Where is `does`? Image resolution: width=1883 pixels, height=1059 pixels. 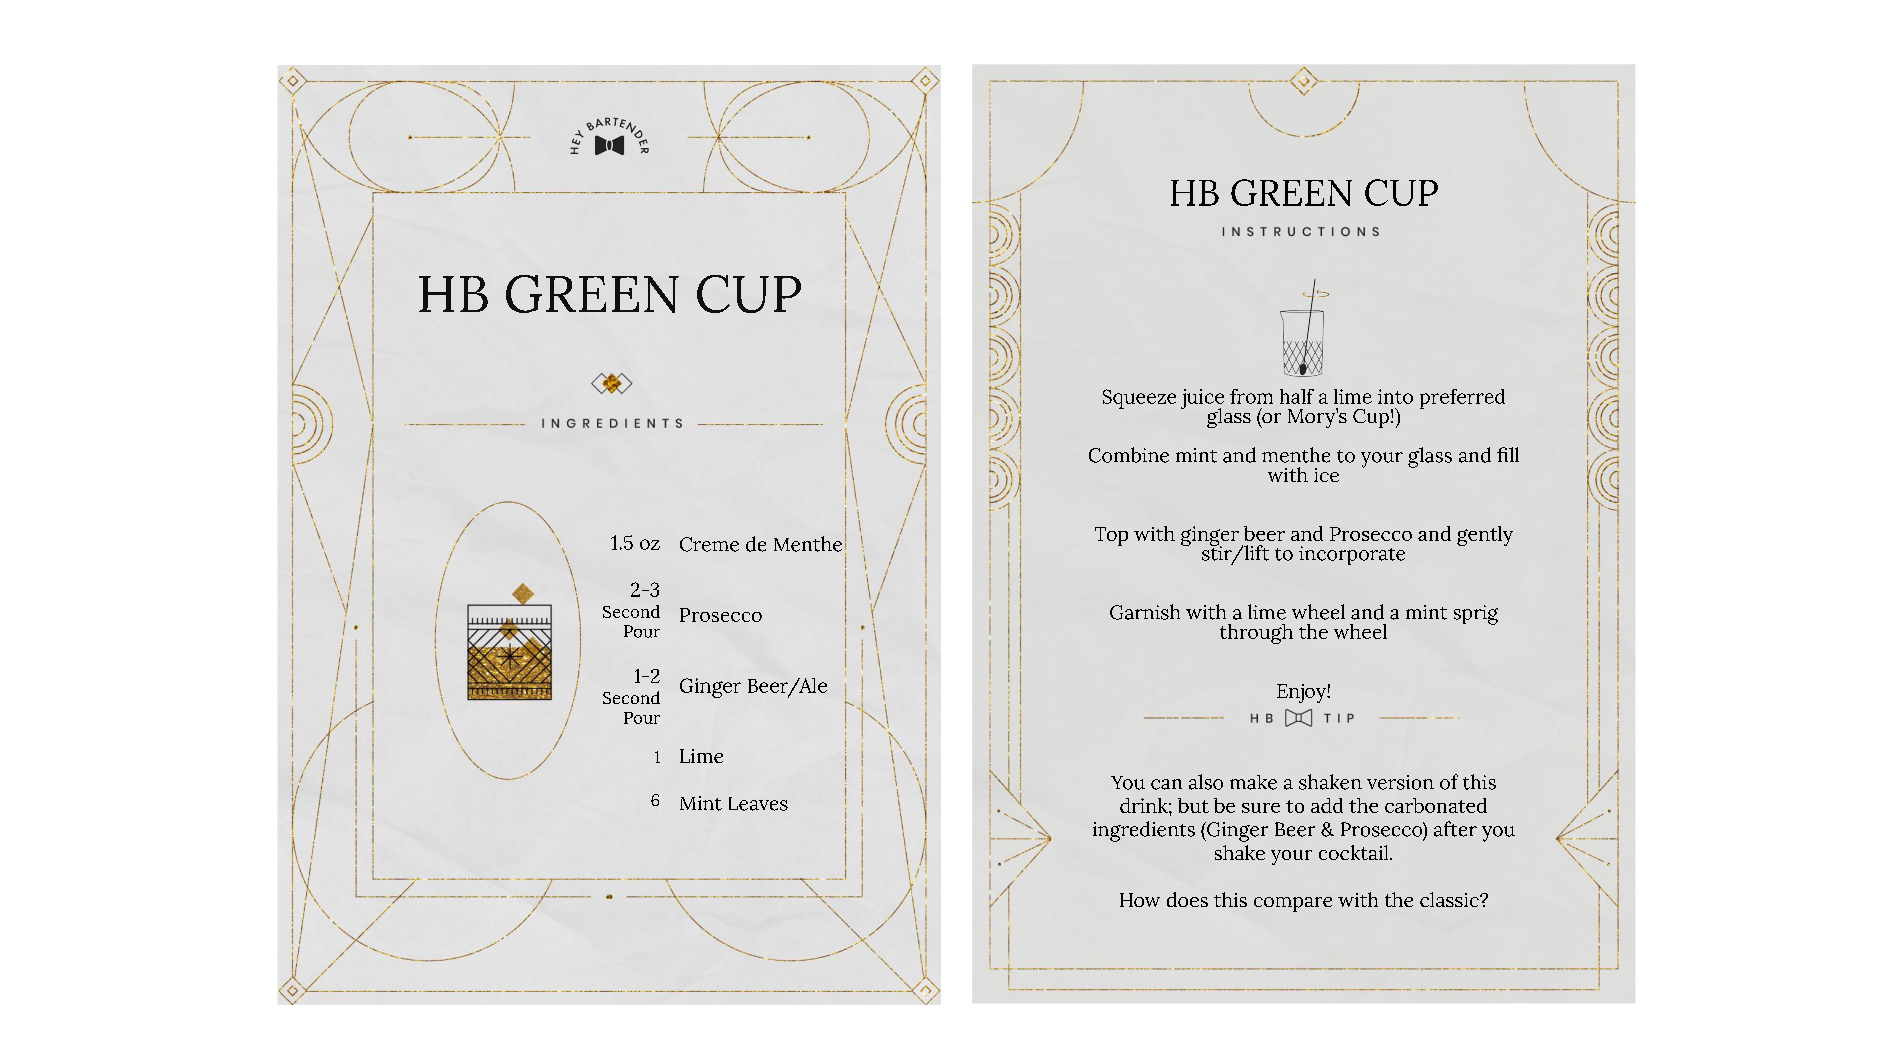
does is located at coordinates (1187, 899).
